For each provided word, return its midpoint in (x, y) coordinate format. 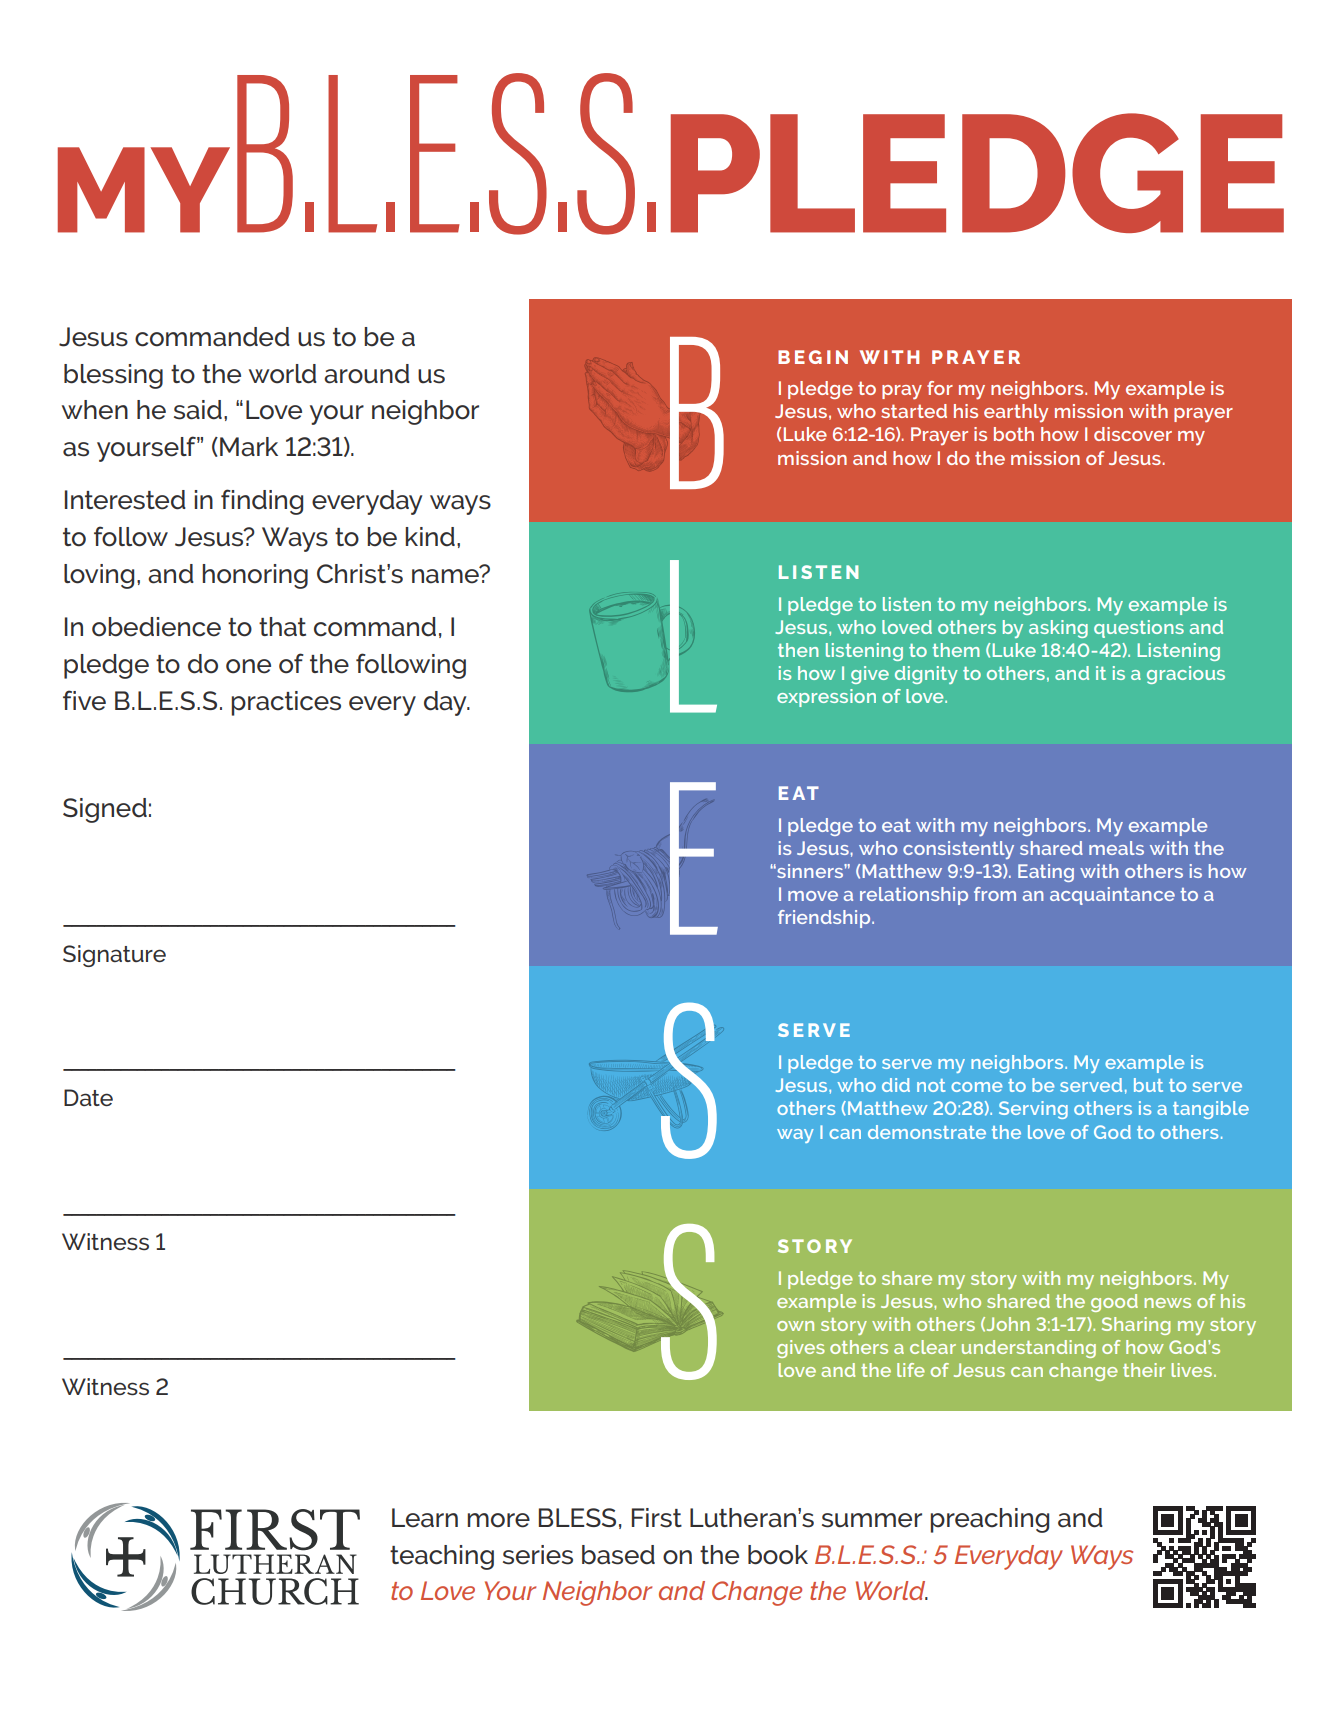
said (198, 410)
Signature (114, 956)
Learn (425, 1518)
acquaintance (1112, 896)
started (914, 411)
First (657, 1518)
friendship (825, 919)
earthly (1016, 413)
